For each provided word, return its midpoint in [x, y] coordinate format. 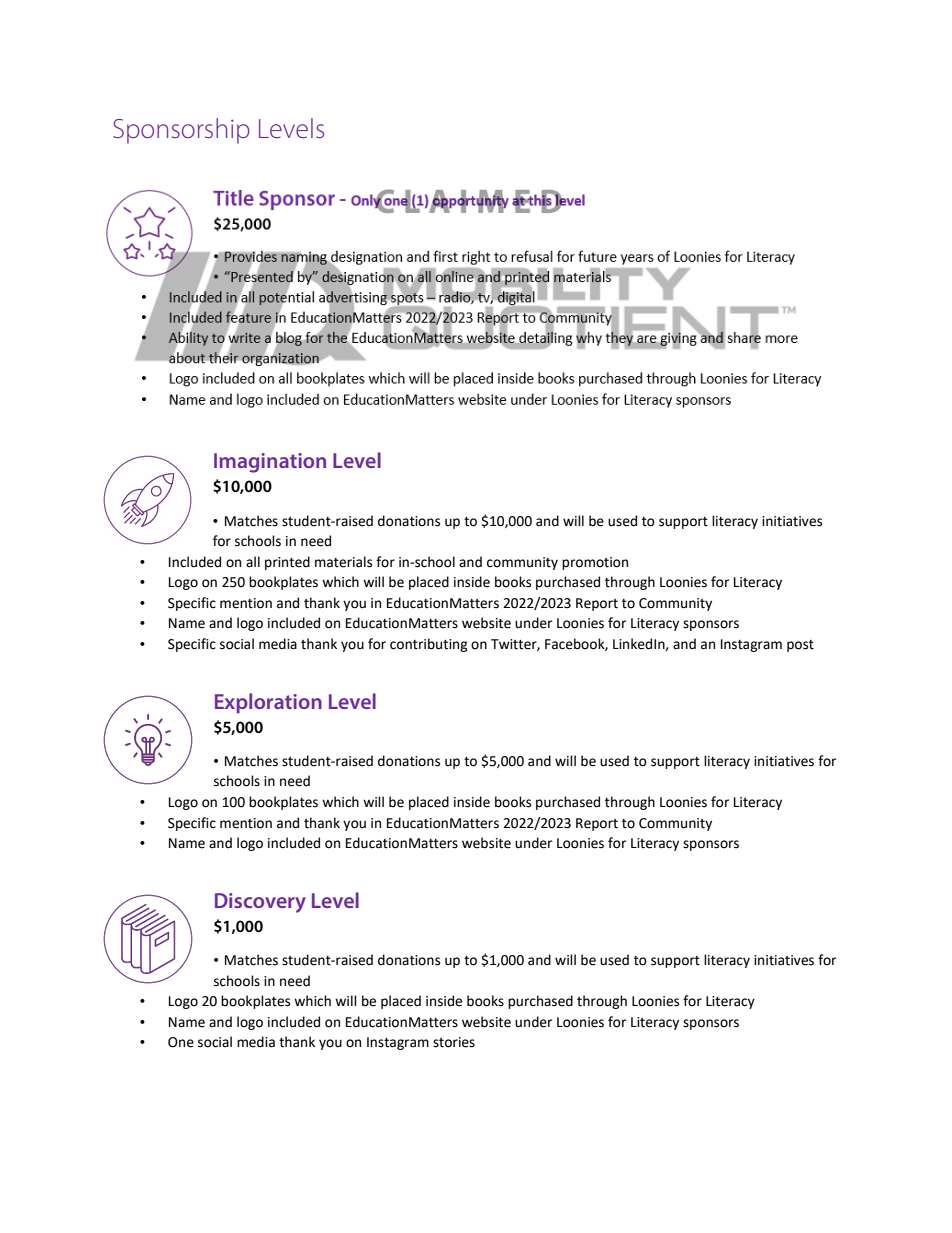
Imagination [270, 463]
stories [454, 1042]
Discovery [260, 903]
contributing [429, 645]
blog [289, 339]
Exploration [268, 703]
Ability [188, 340]
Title [233, 198]
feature [248, 318]
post [800, 646]
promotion [595, 563]
